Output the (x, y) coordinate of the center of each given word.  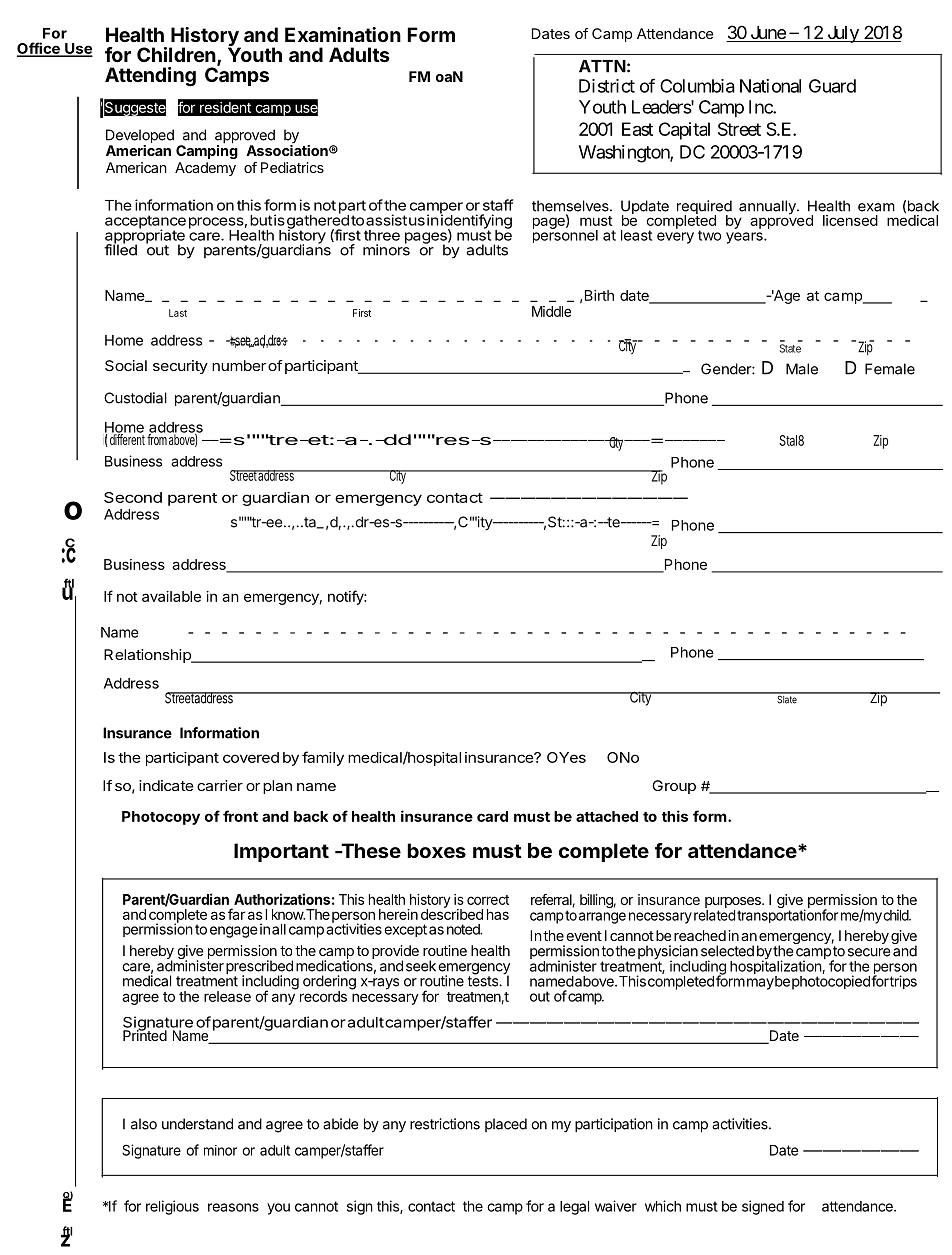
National (770, 86)
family (323, 758)
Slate (787, 698)
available (171, 596)
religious (172, 1207)
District (607, 86)
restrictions (445, 1124)
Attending (150, 77)
